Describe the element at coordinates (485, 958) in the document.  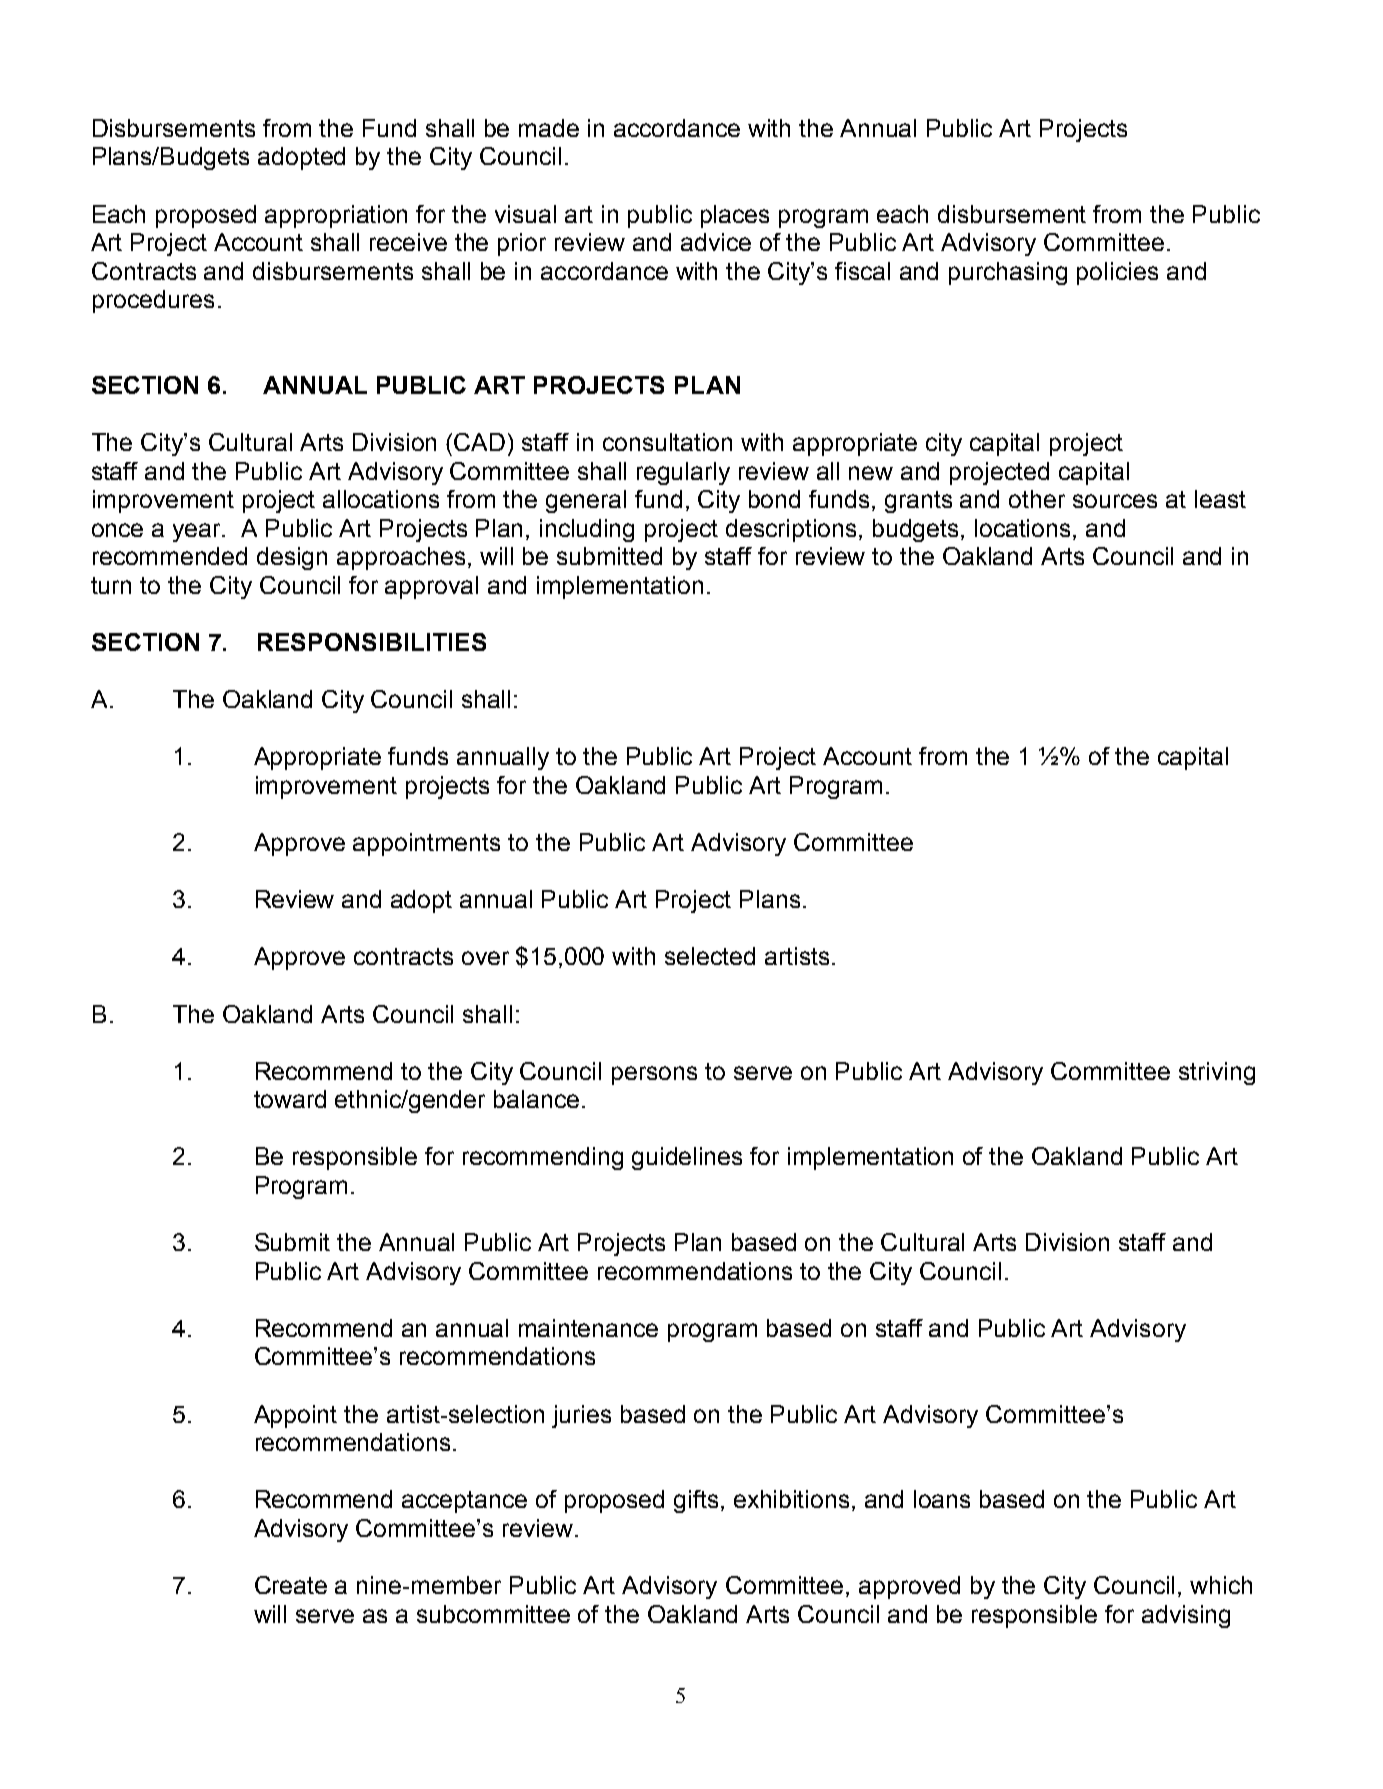
I see `over` at that location.
